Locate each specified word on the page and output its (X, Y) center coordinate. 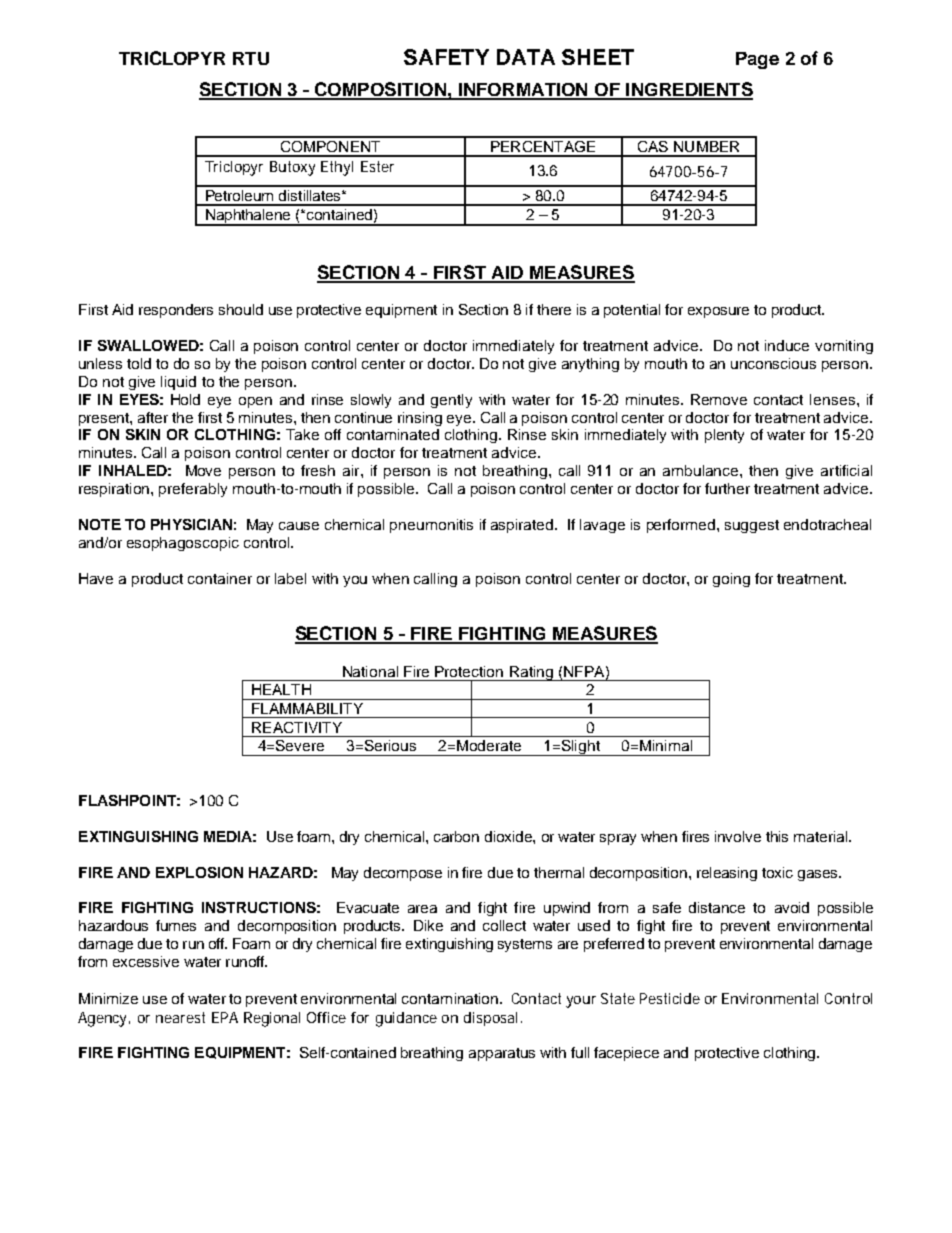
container (220, 578)
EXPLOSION (199, 872)
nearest (180, 1017)
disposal (490, 1019)
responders (176, 311)
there (554, 309)
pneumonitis (431, 526)
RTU (251, 58)
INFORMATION (523, 91)
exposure (718, 312)
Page (757, 60)
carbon (456, 836)
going (731, 580)
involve (738, 836)
